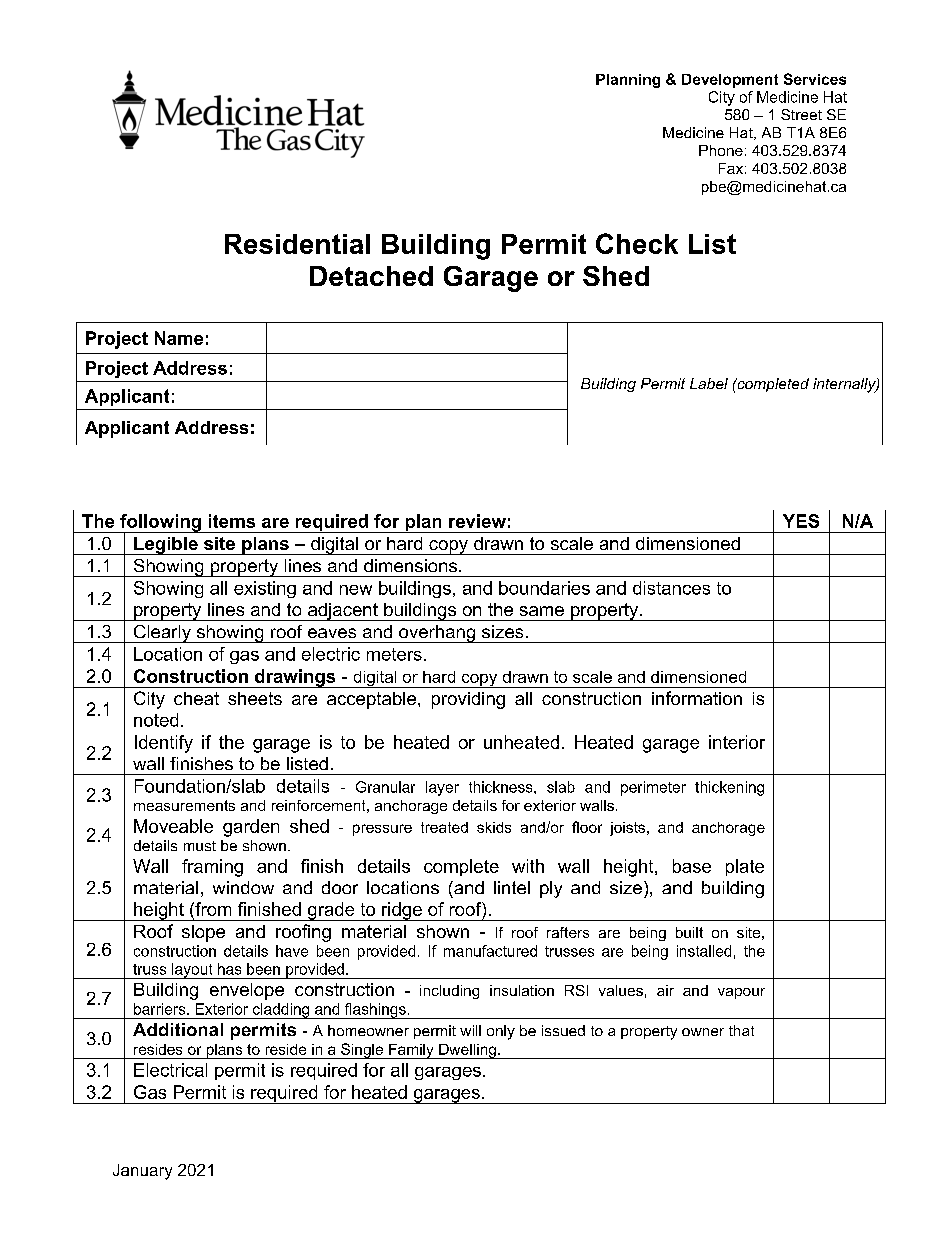 The image size is (952, 1233). Describe the element at coordinates (637, 243) in the screenshot. I see `Check` at that location.
